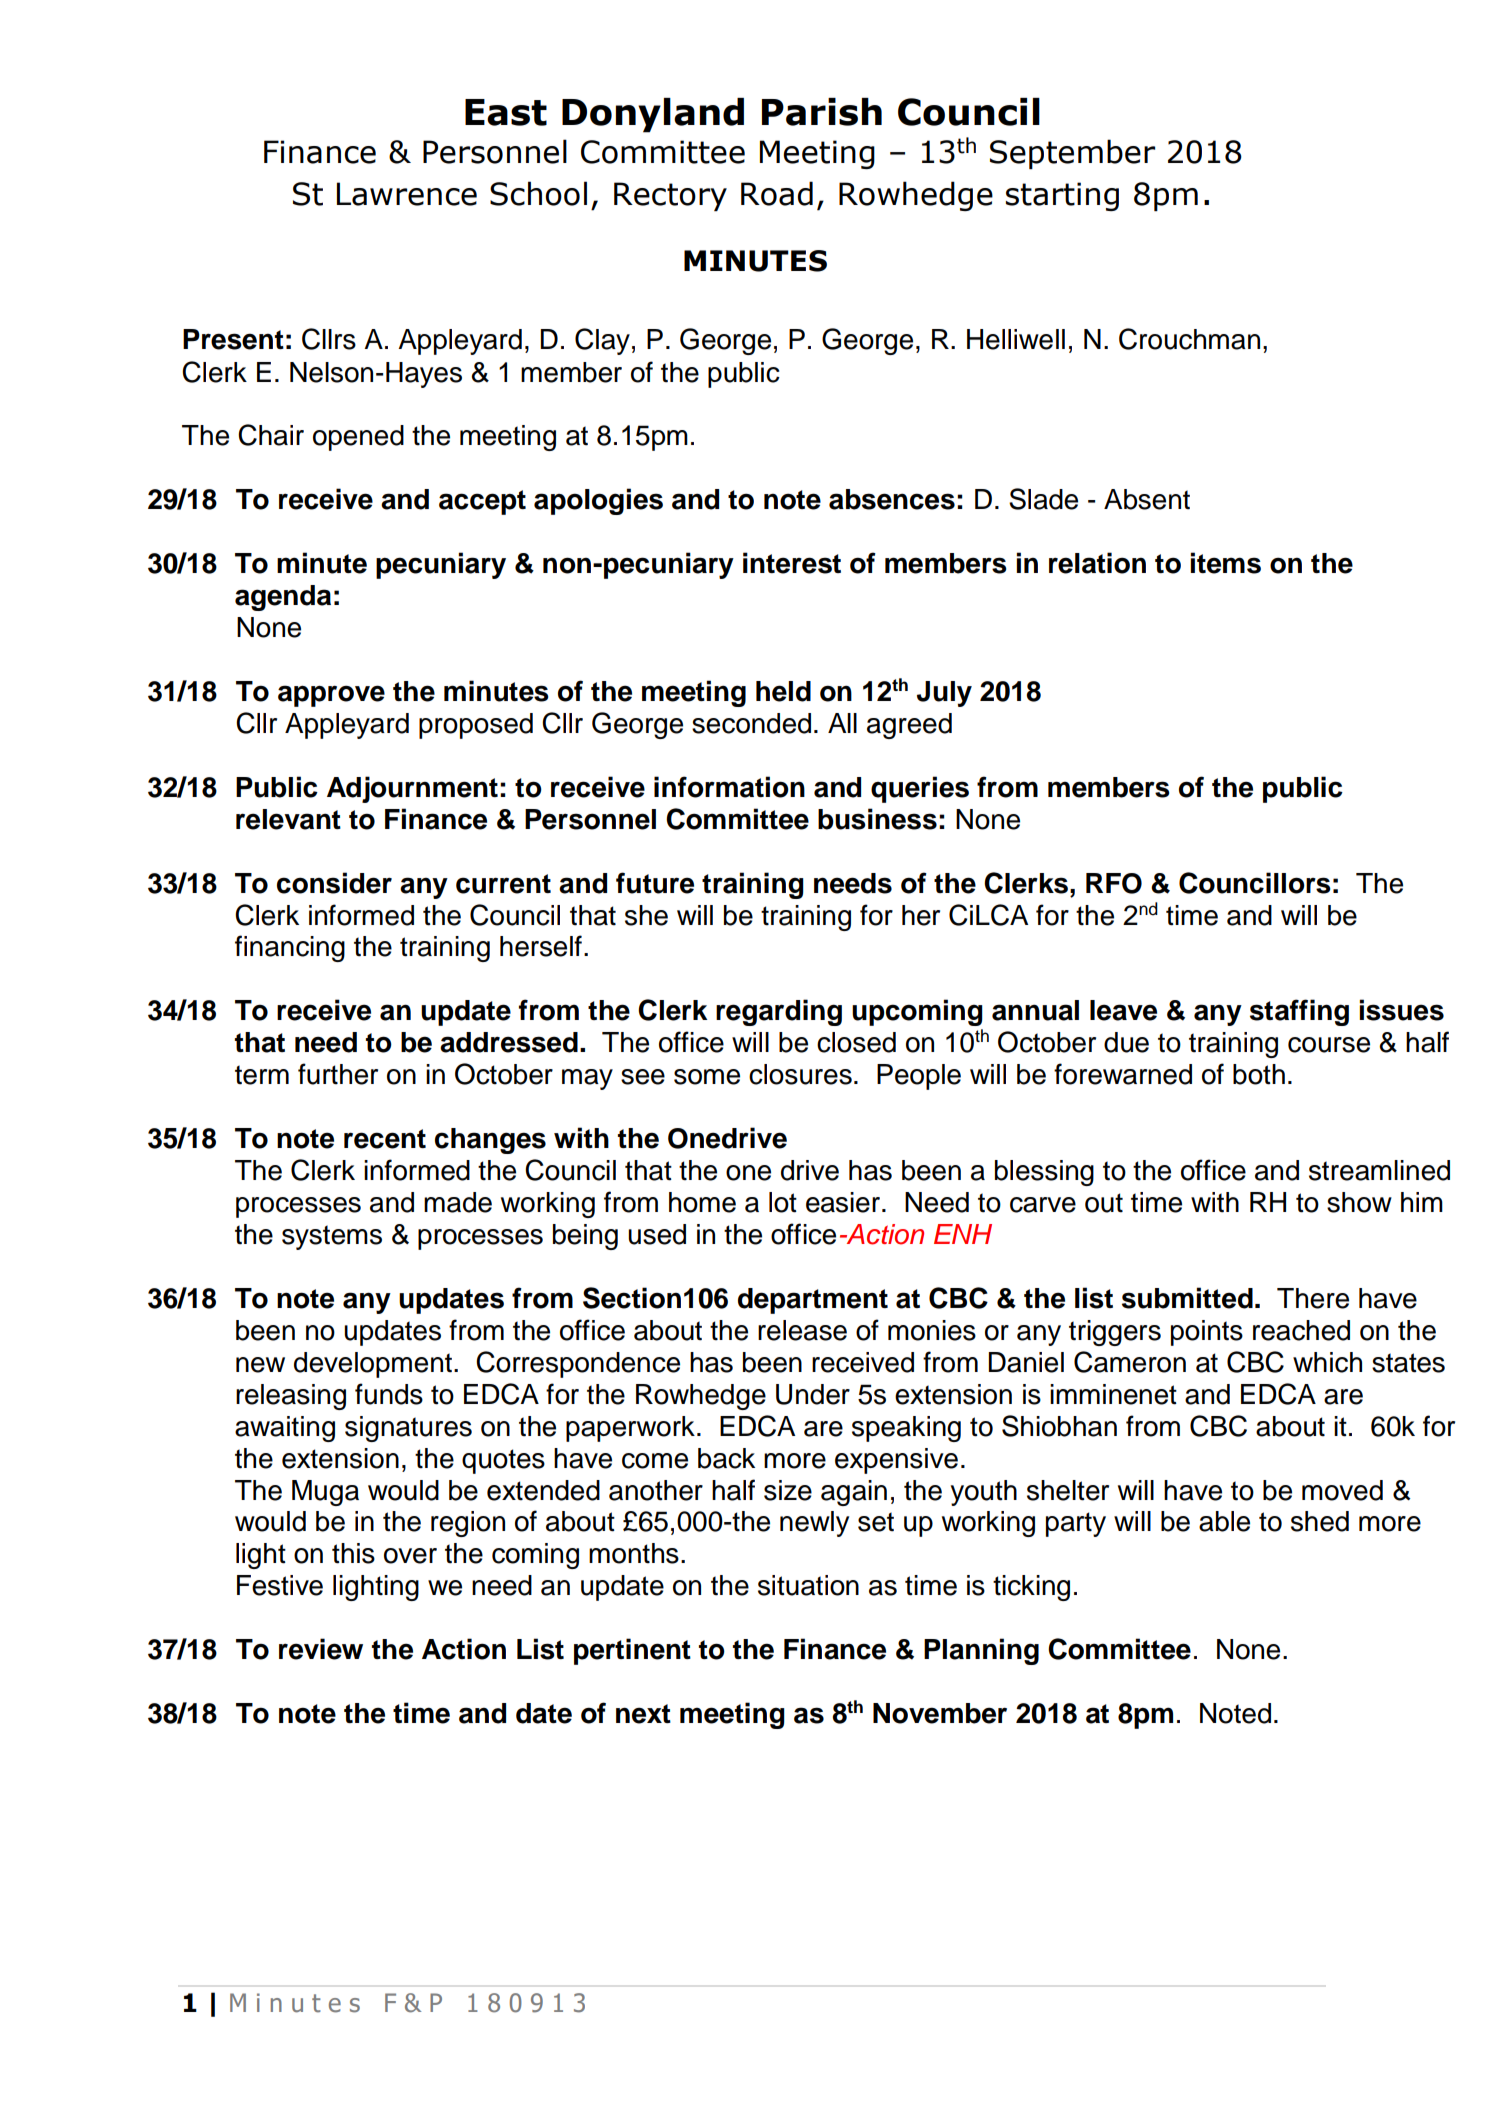 The height and width of the image is (2126, 1504). I want to click on situation, so click(808, 1585).
